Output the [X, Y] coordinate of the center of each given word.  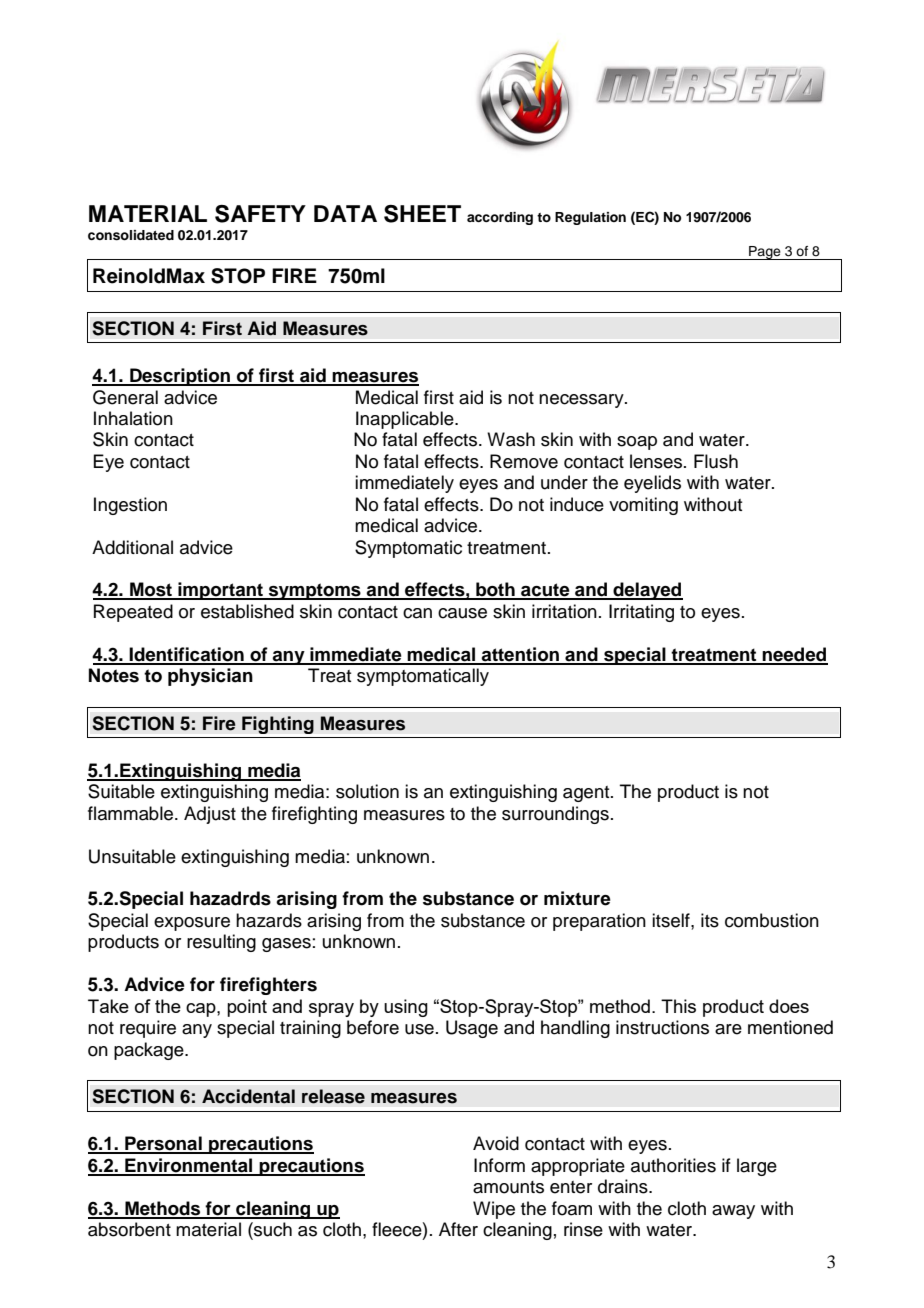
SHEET [422, 214]
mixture [577, 898]
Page [765, 253]
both [495, 590]
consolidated [131, 235]
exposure [192, 924]
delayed [647, 591]
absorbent [129, 1229]
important [220, 591]
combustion [772, 920]
